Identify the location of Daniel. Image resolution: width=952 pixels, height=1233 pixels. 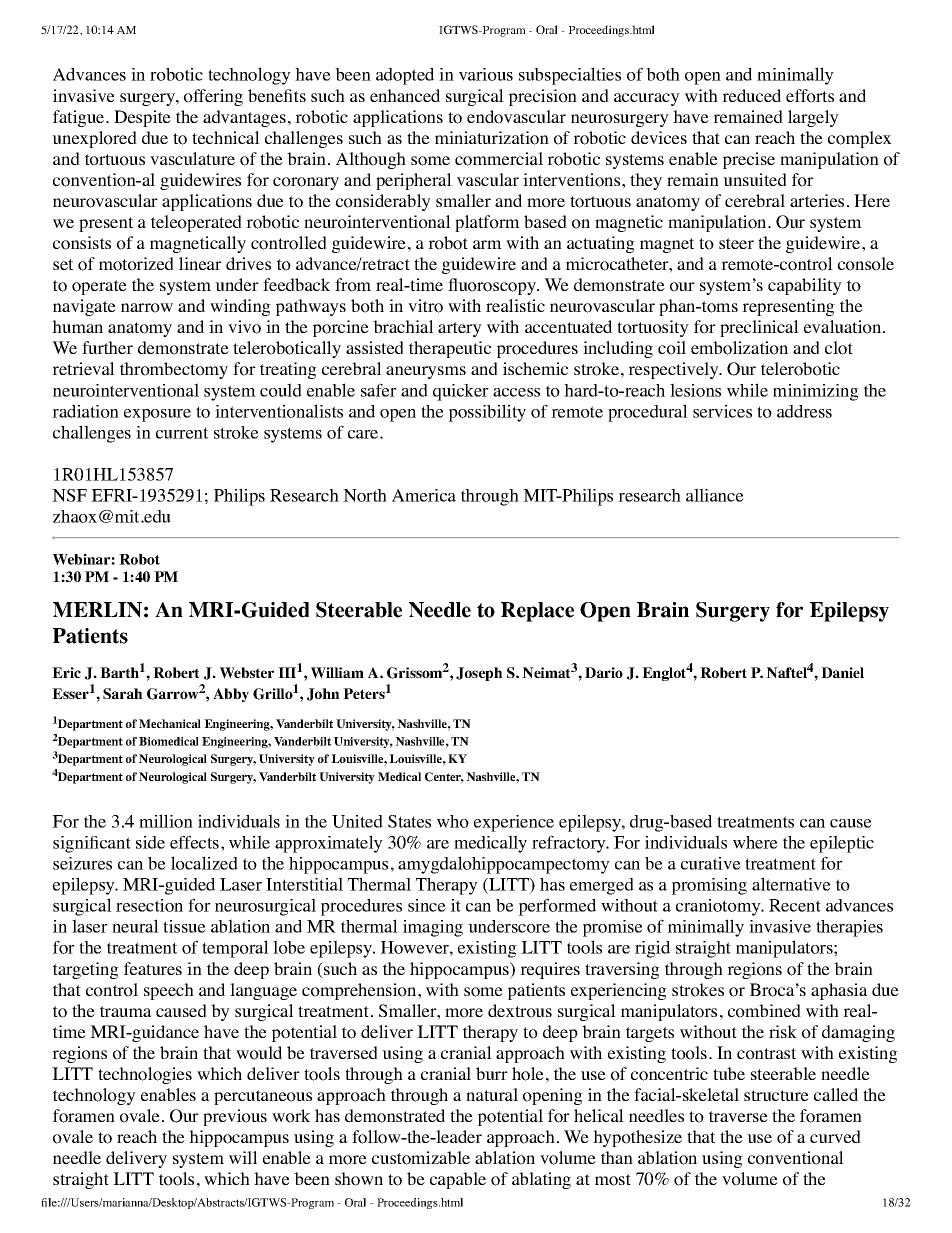
(842, 672).
